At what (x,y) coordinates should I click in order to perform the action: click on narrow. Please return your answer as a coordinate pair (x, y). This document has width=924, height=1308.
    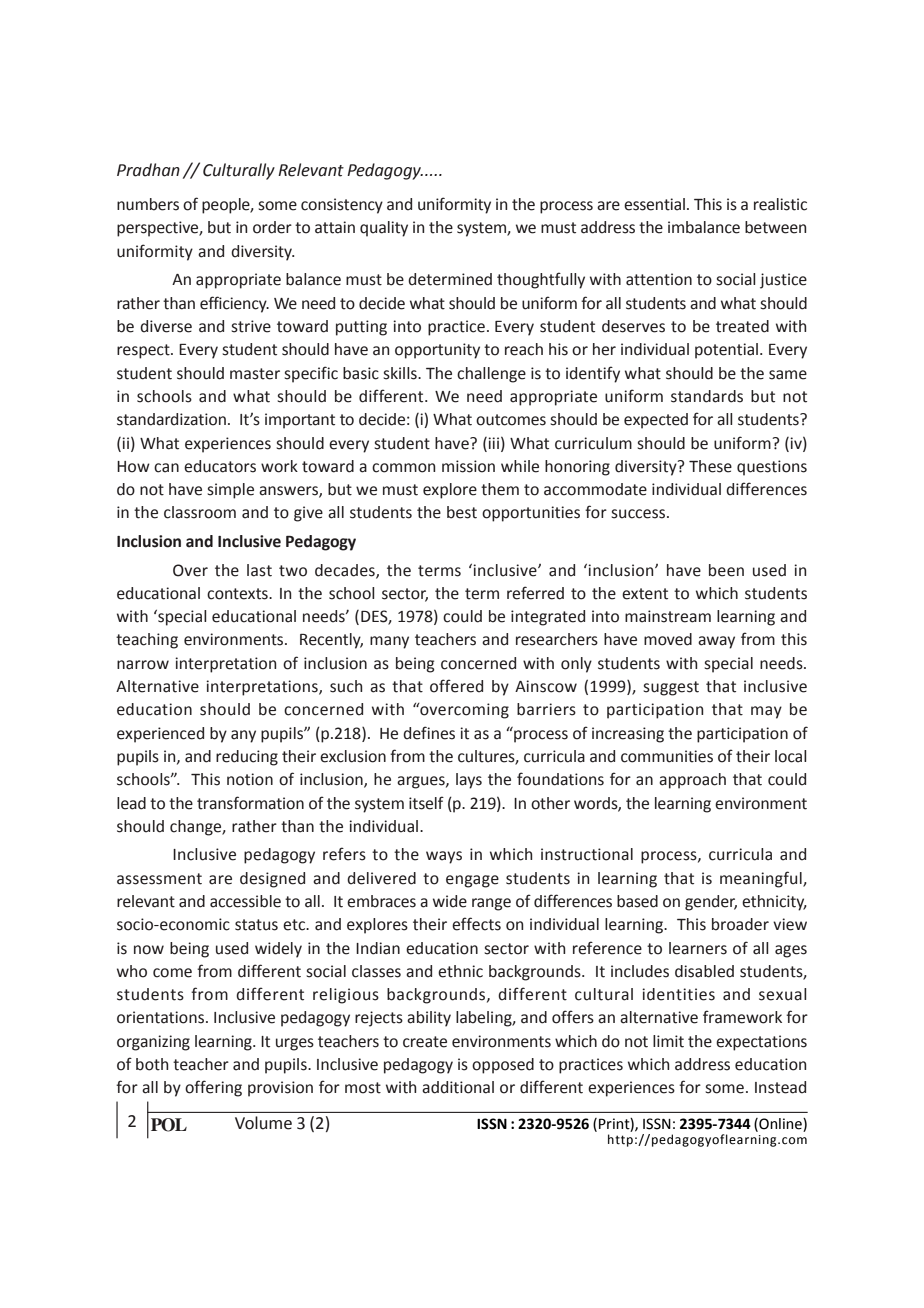
    Looking at the image, I should click on (143, 665).
